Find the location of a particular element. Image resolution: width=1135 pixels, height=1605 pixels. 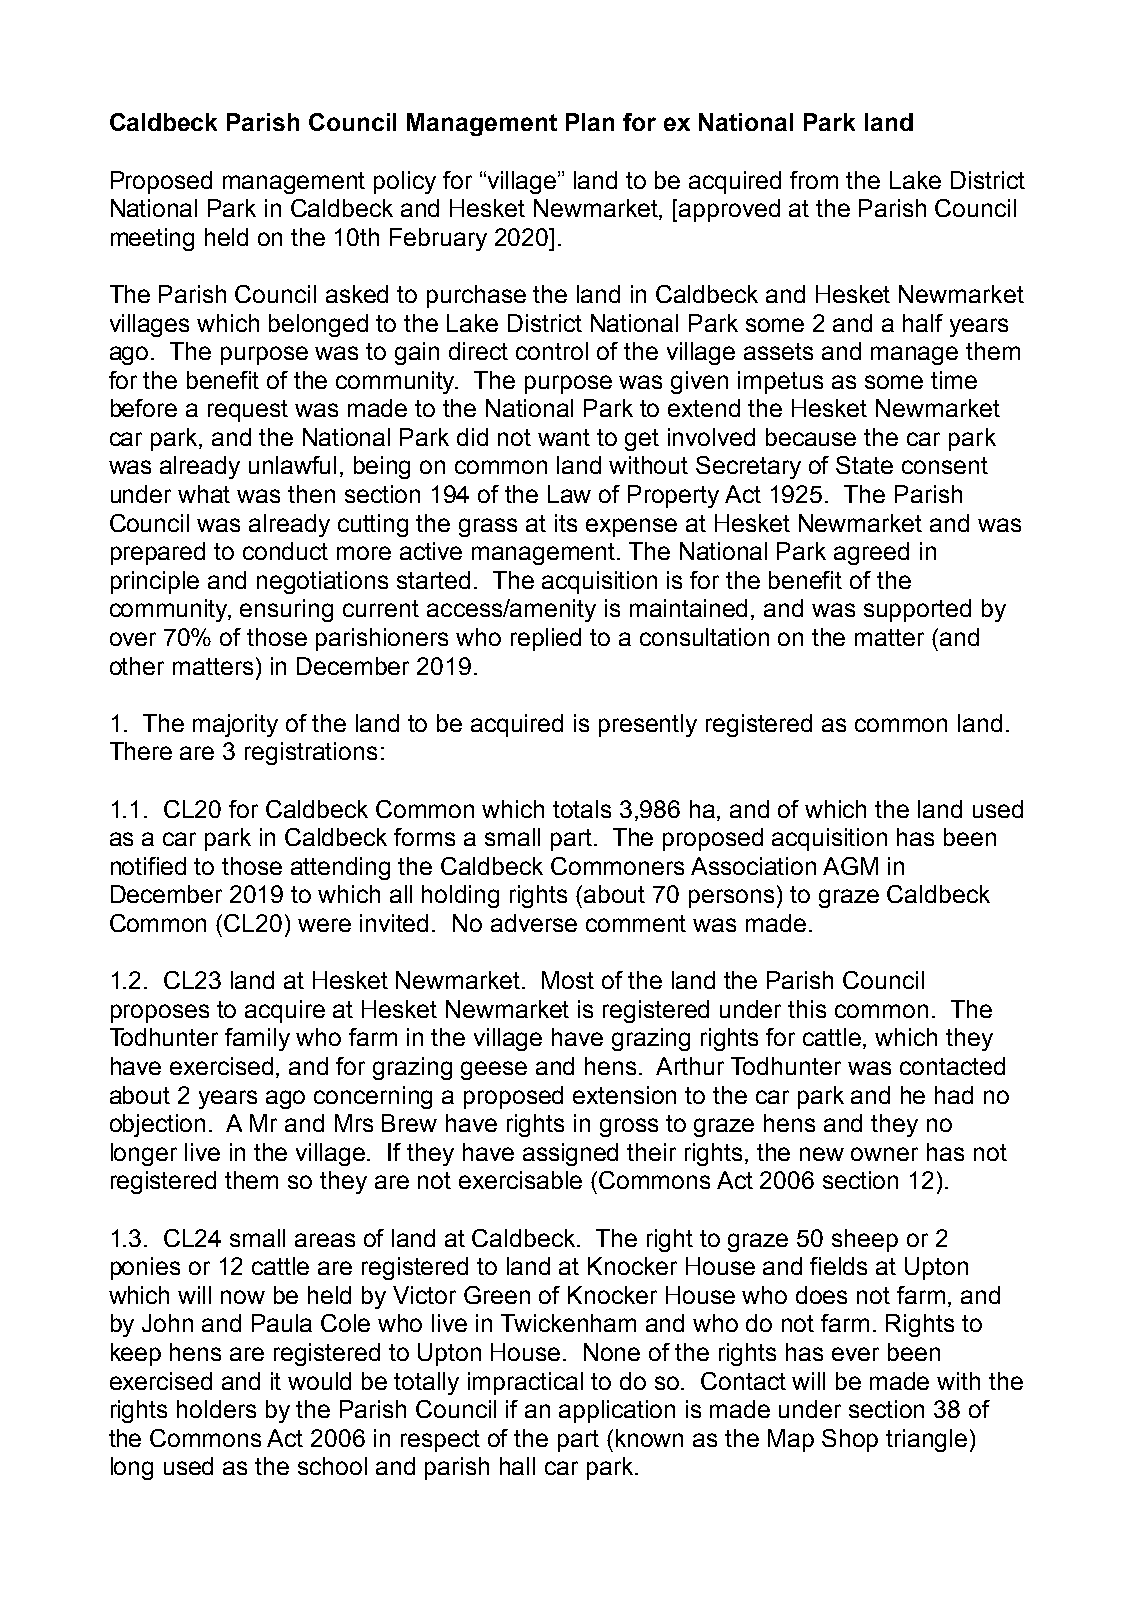

agreed is located at coordinates (871, 553).
